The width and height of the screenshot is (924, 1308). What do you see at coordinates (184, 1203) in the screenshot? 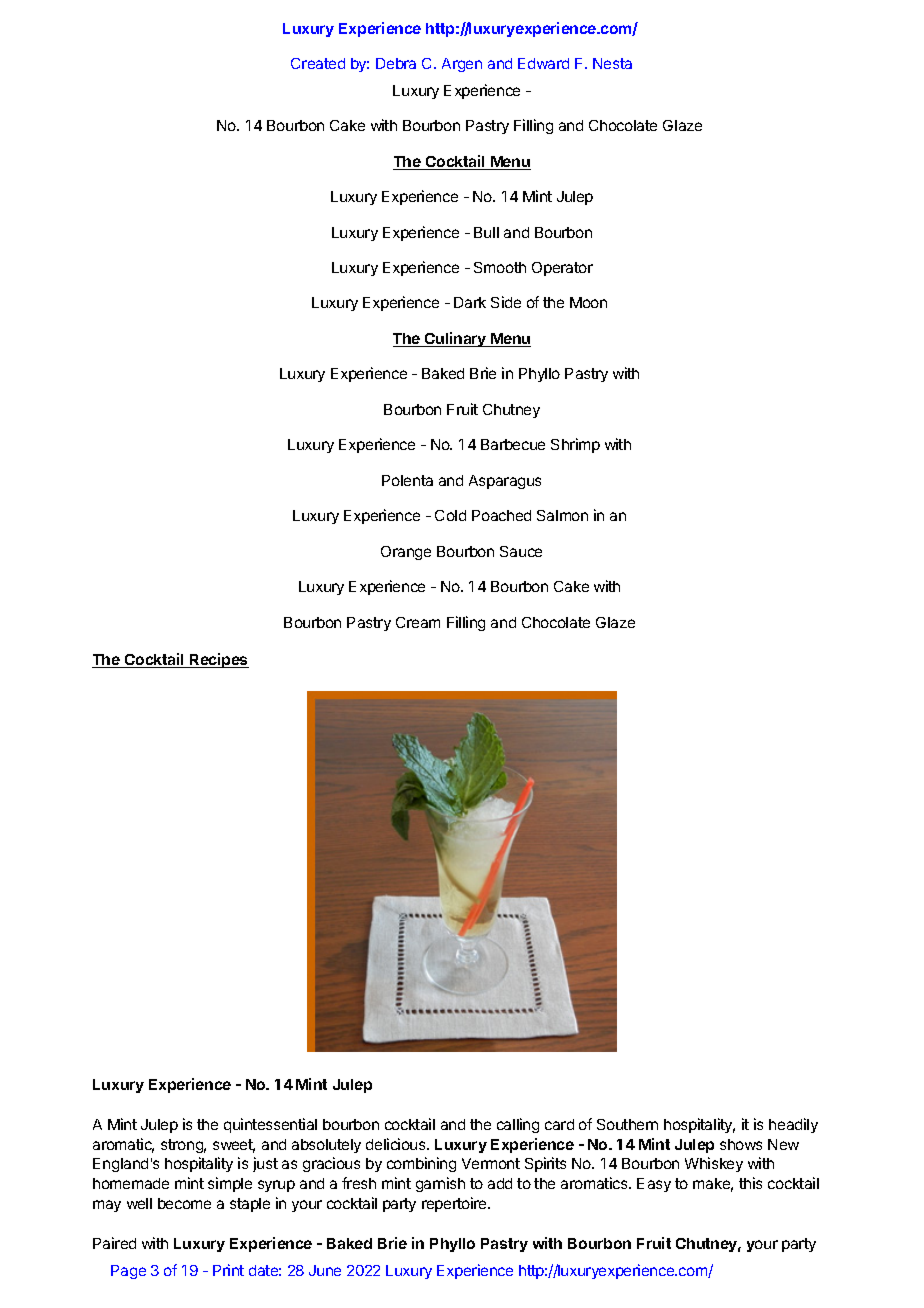
I see `become` at bounding box center [184, 1203].
